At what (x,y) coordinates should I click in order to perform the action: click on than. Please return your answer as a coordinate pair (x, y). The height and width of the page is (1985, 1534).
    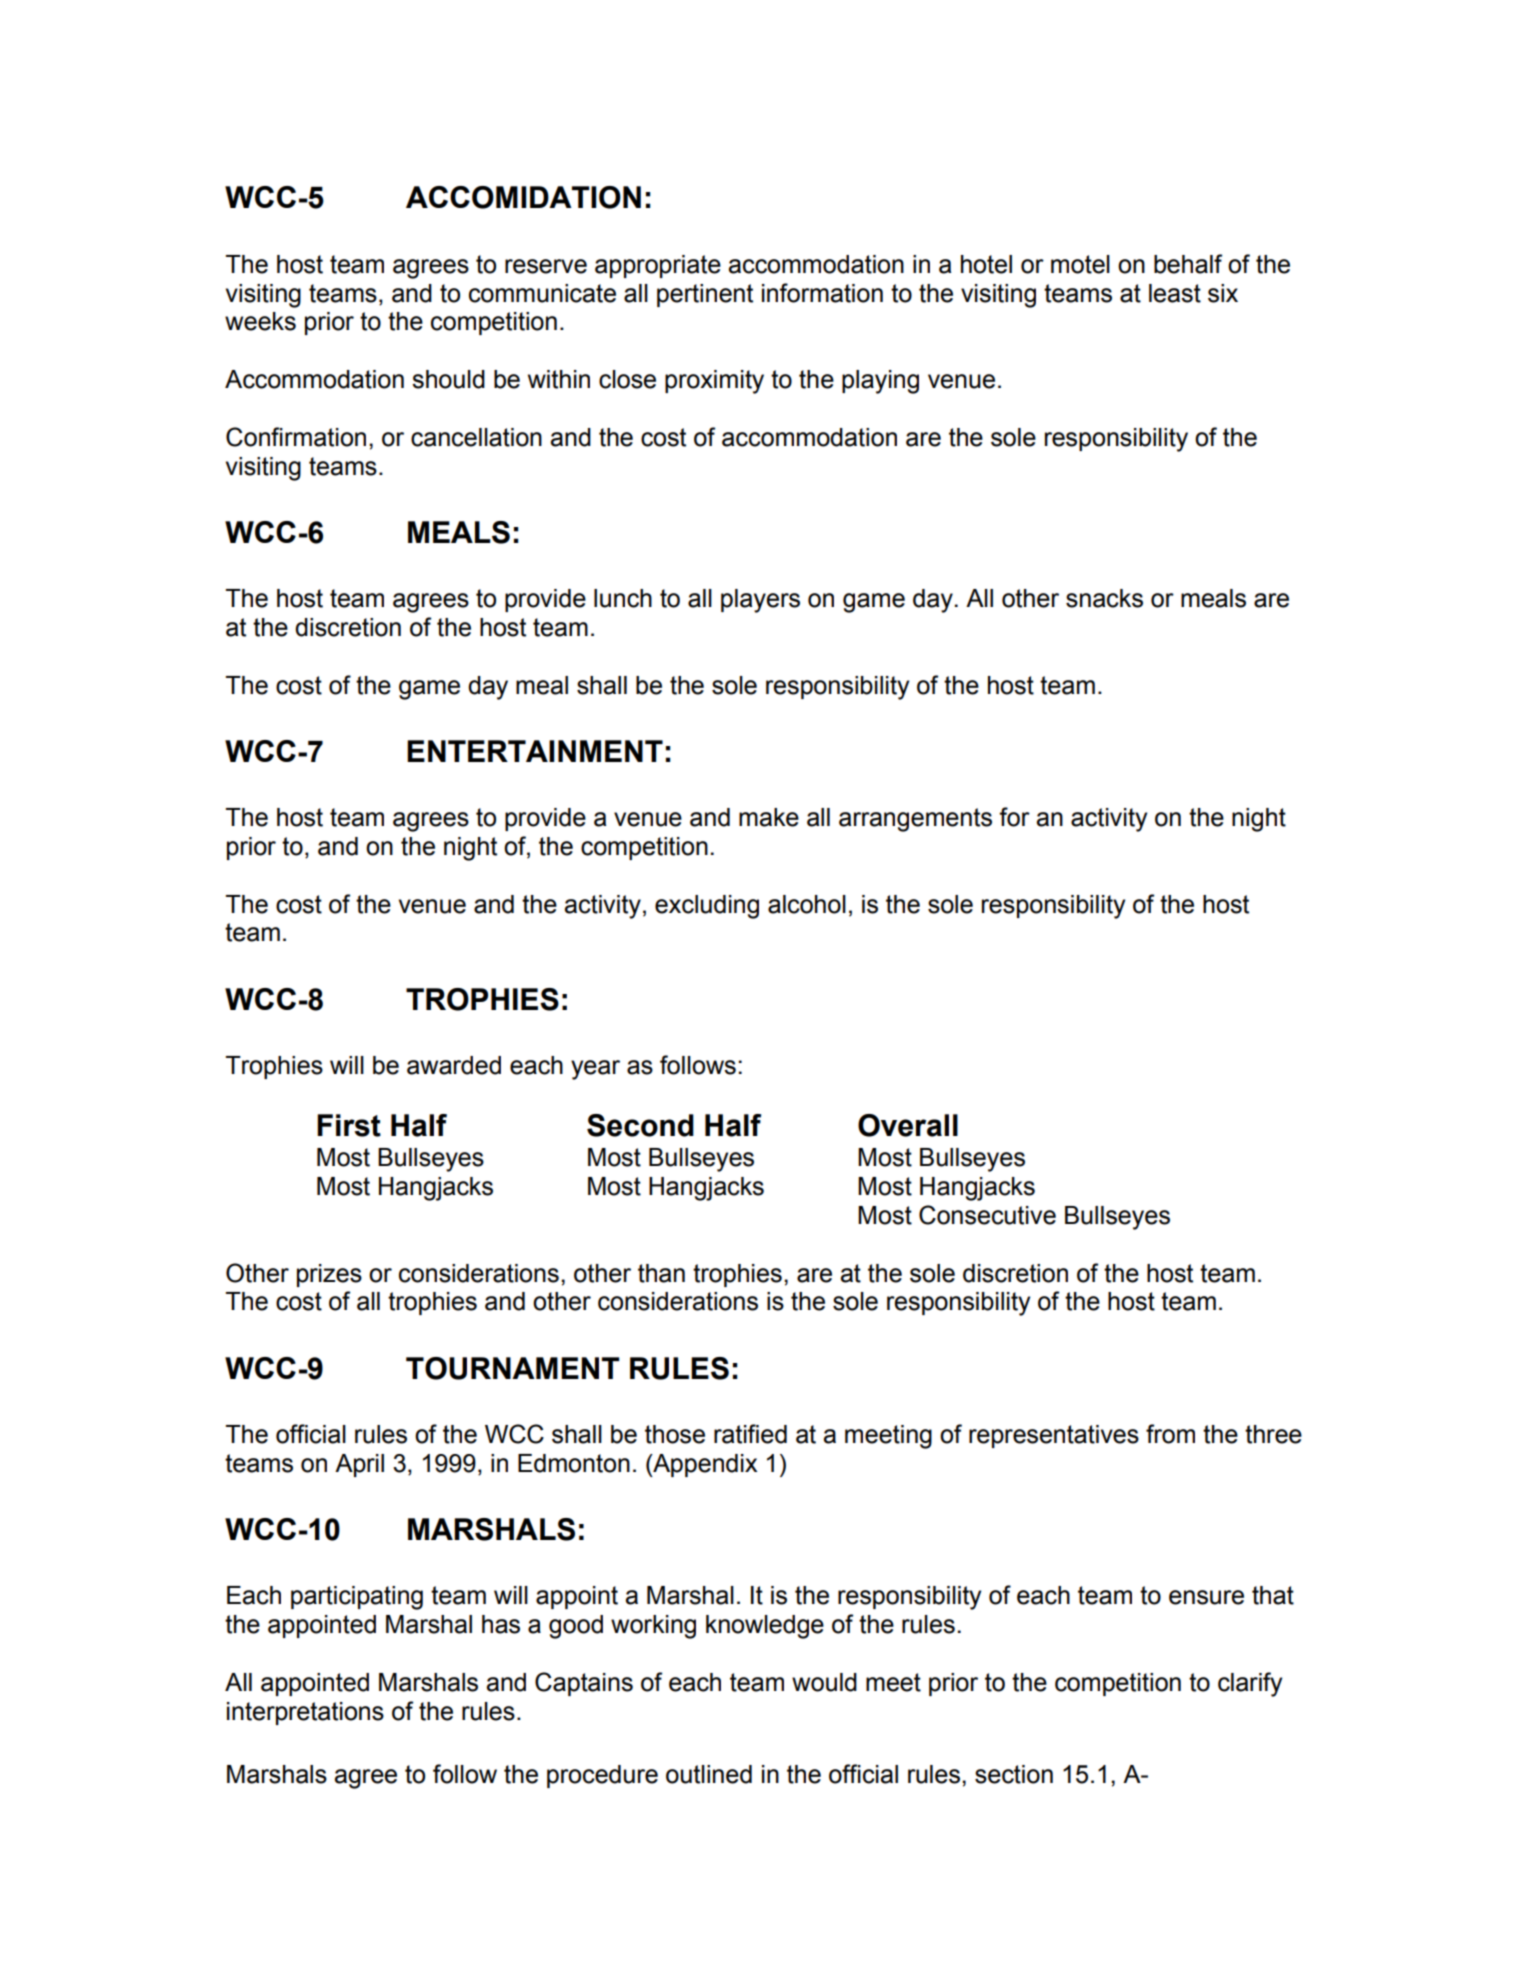
    Looking at the image, I should click on (661, 1273).
